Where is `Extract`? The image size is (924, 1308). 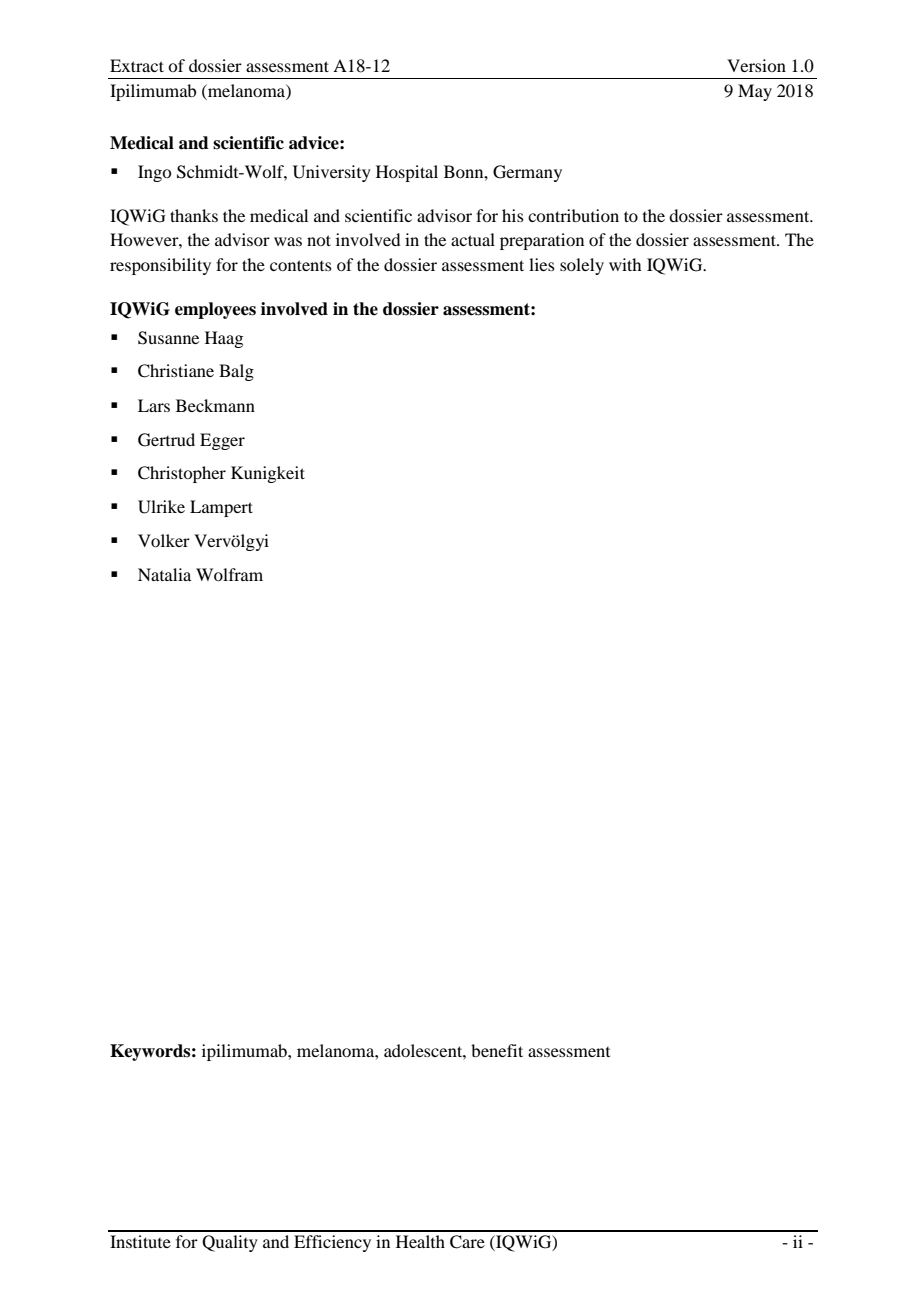 Extract is located at coordinates (137, 65).
